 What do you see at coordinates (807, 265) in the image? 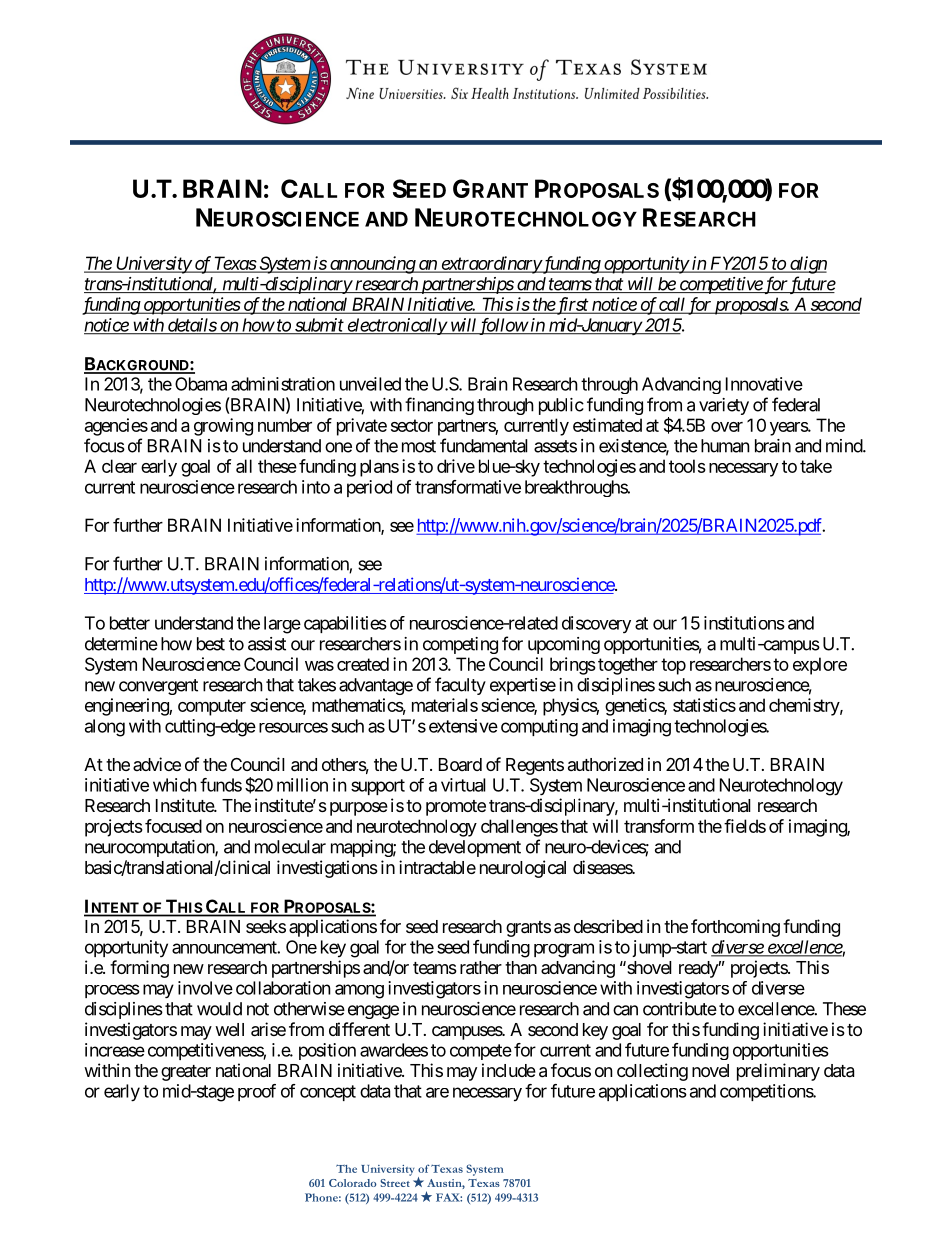
I see `align` at bounding box center [807, 265].
